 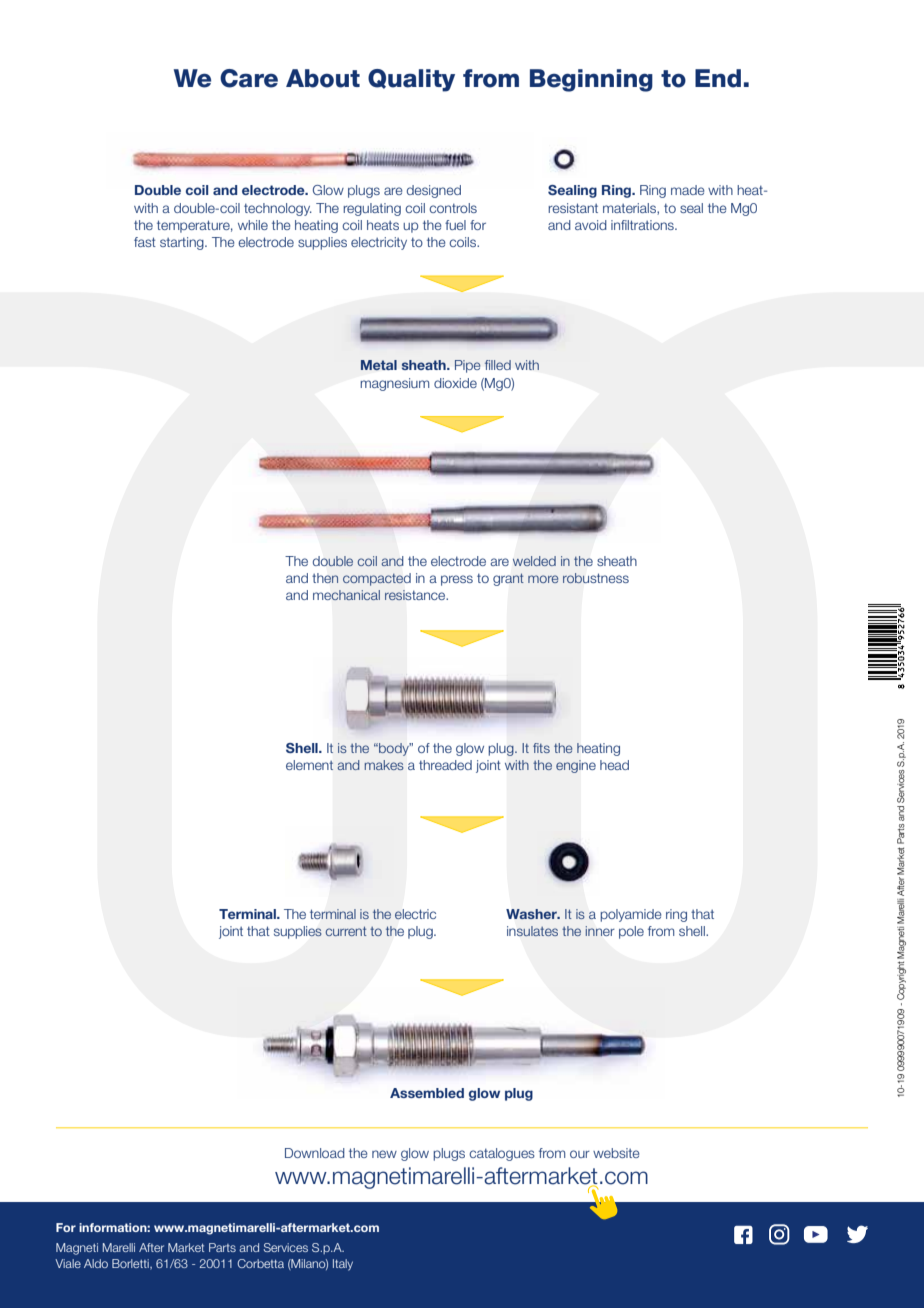 What do you see at coordinates (325, 578) in the screenshot?
I see `then` at bounding box center [325, 578].
